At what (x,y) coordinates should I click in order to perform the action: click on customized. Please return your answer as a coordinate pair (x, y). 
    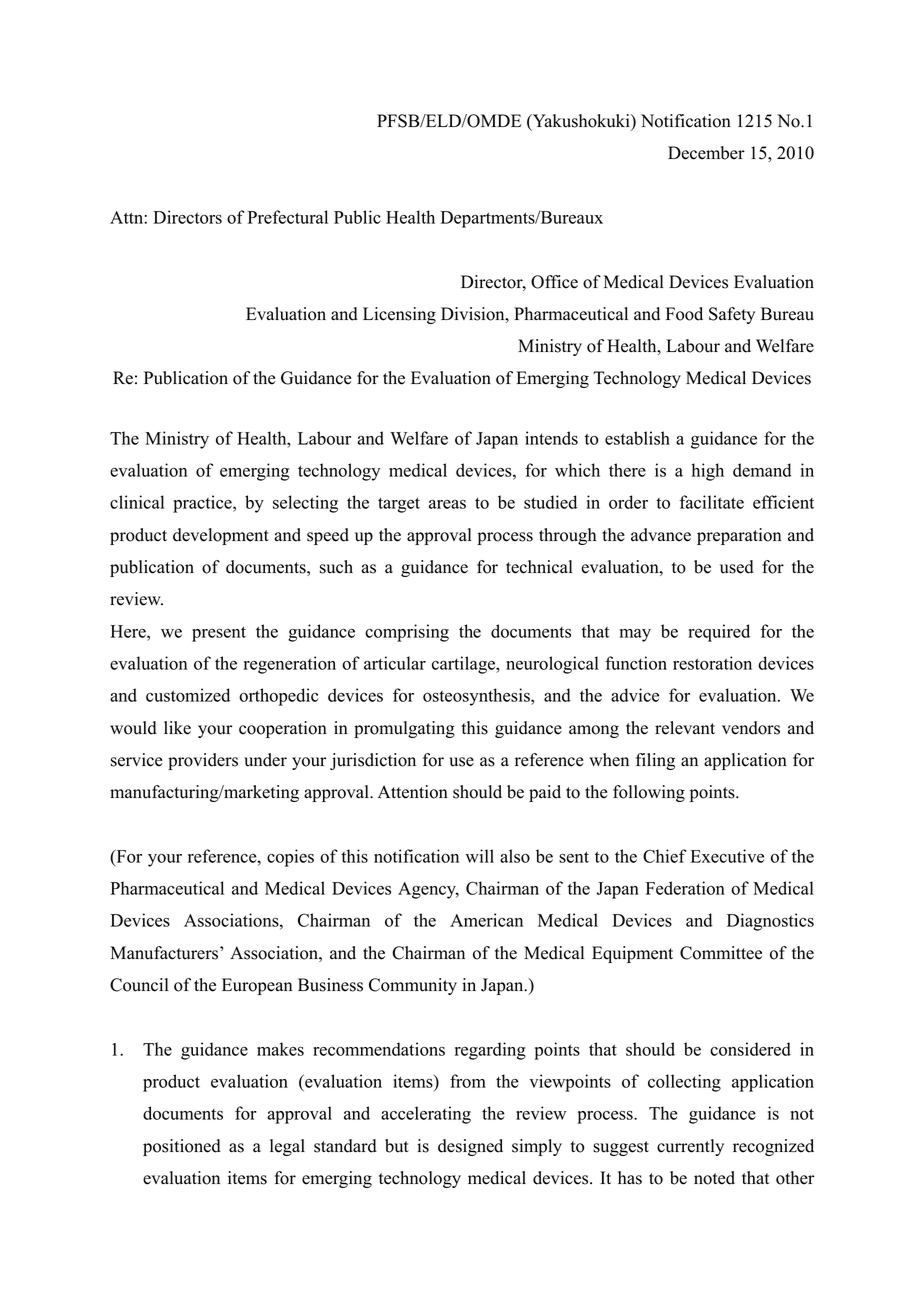
    Looking at the image, I should click on (188, 695).
